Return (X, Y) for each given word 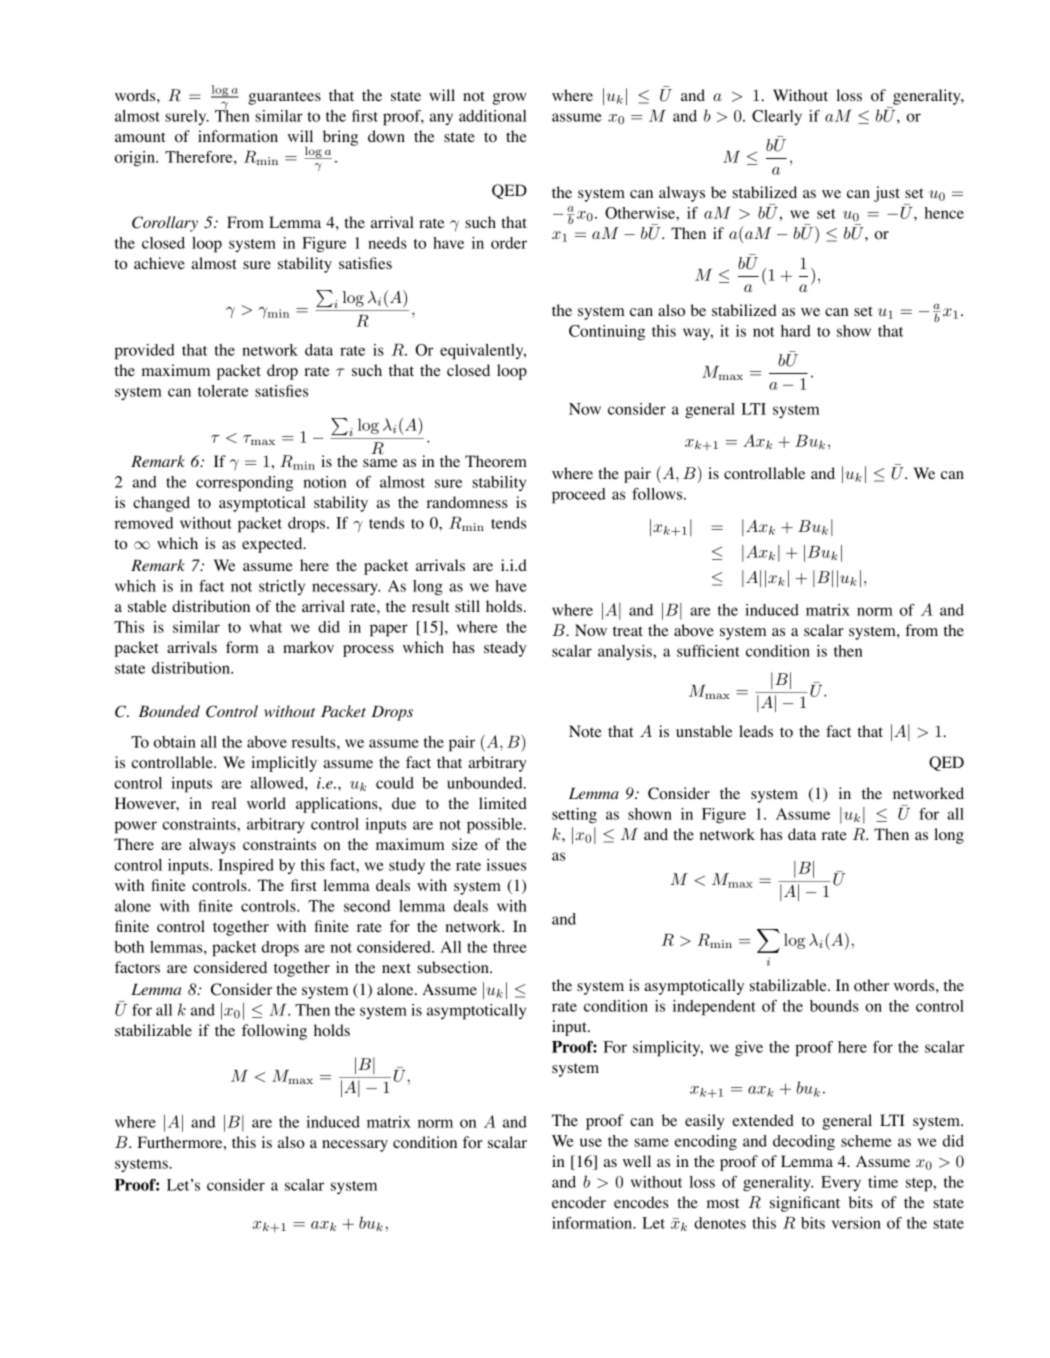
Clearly (777, 117)
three (510, 947)
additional (492, 116)
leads (756, 731)
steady (505, 649)
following (274, 1032)
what (266, 627)
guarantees (284, 98)
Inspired (246, 867)
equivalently (483, 352)
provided (145, 352)
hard (796, 331)
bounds (834, 1006)
